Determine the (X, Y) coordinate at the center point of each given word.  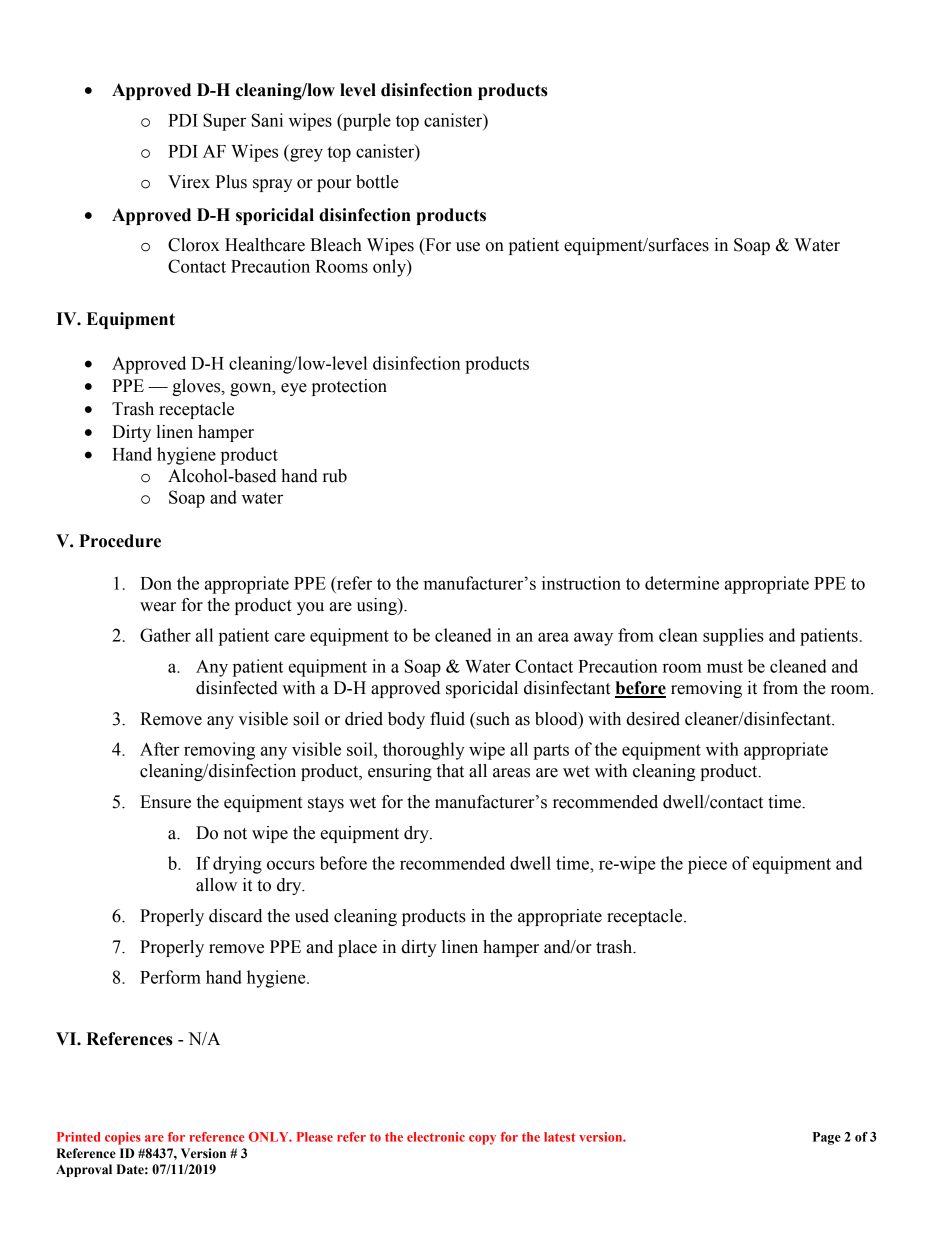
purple (366, 122)
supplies (733, 637)
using (378, 606)
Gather (165, 635)
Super (224, 122)
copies (123, 1138)
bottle (377, 182)
